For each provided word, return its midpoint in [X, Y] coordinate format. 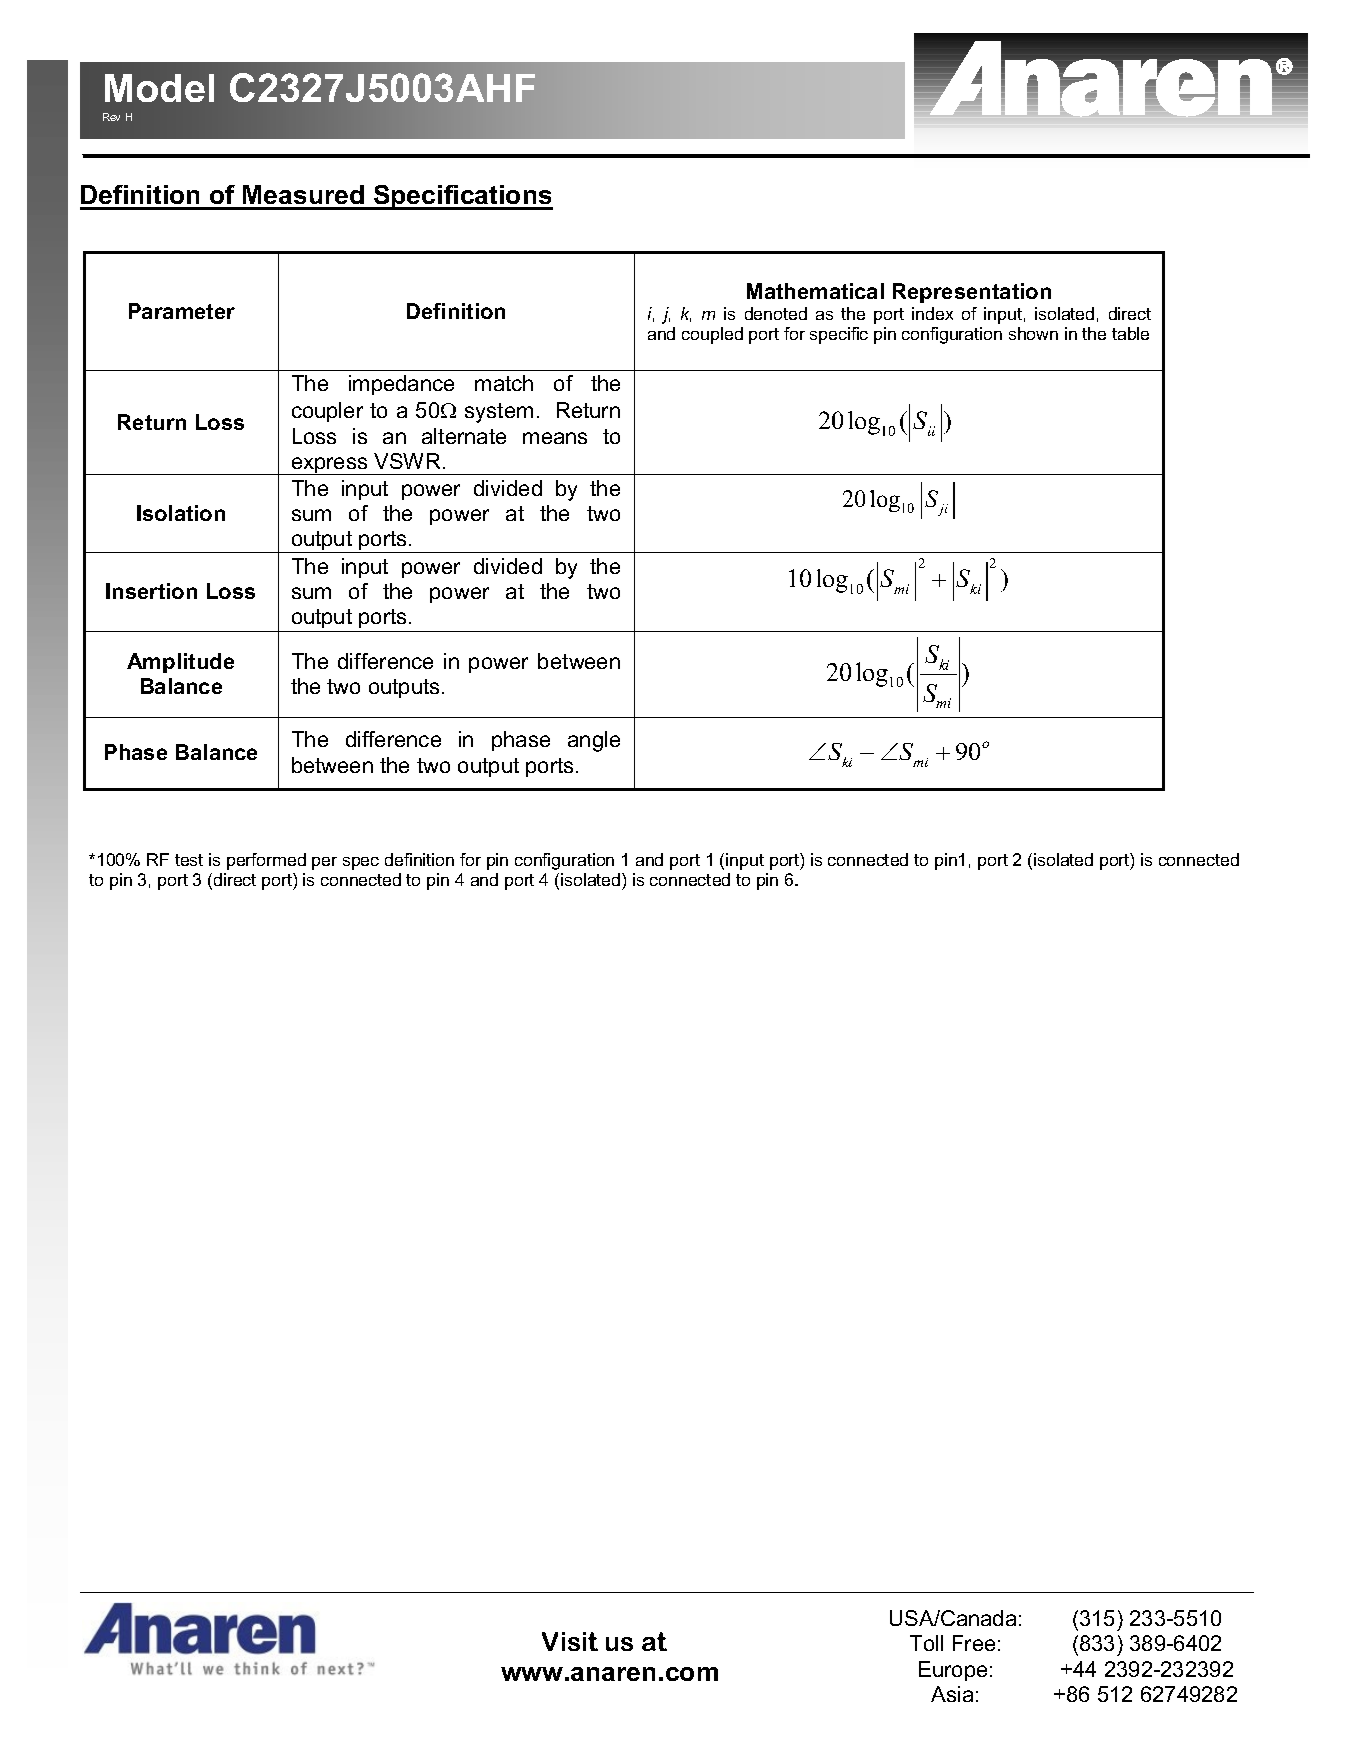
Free [974, 1643]
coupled [712, 335]
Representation [972, 293]
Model [159, 88]
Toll [926, 1643]
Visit [570, 1641]
